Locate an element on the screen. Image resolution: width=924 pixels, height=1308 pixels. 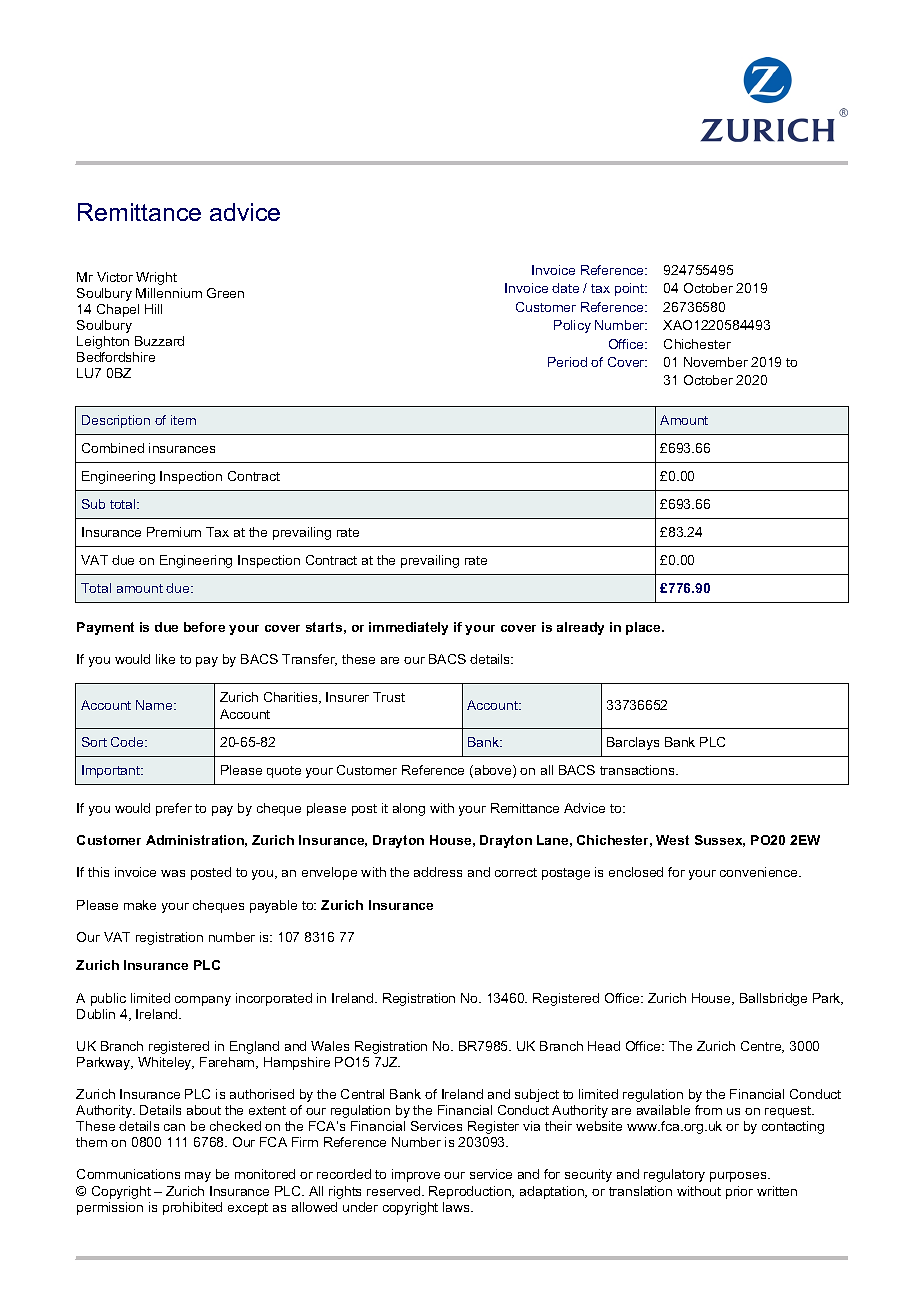
may is located at coordinates (198, 1177).
